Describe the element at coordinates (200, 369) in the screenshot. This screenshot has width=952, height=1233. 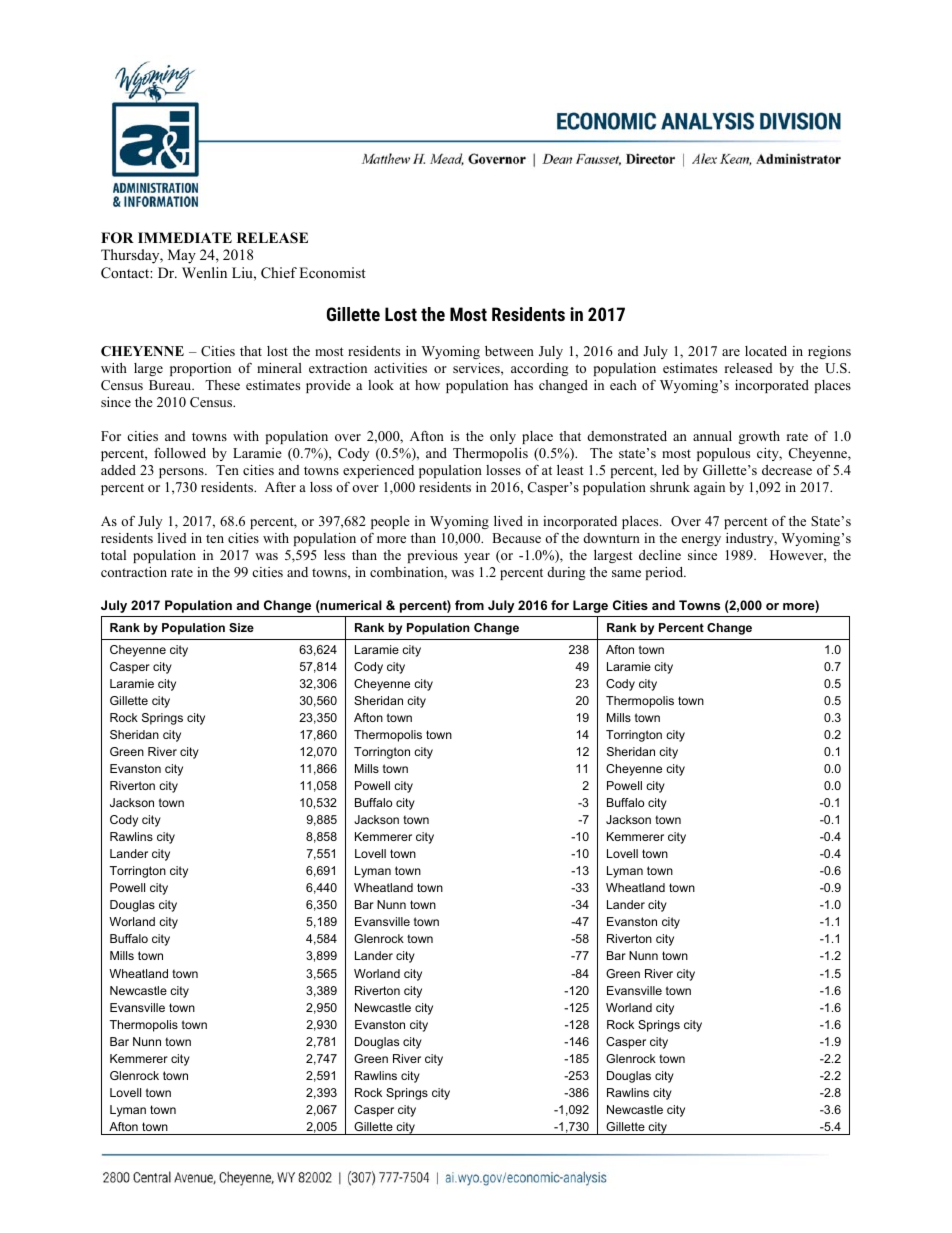
I see `proportion` at that location.
